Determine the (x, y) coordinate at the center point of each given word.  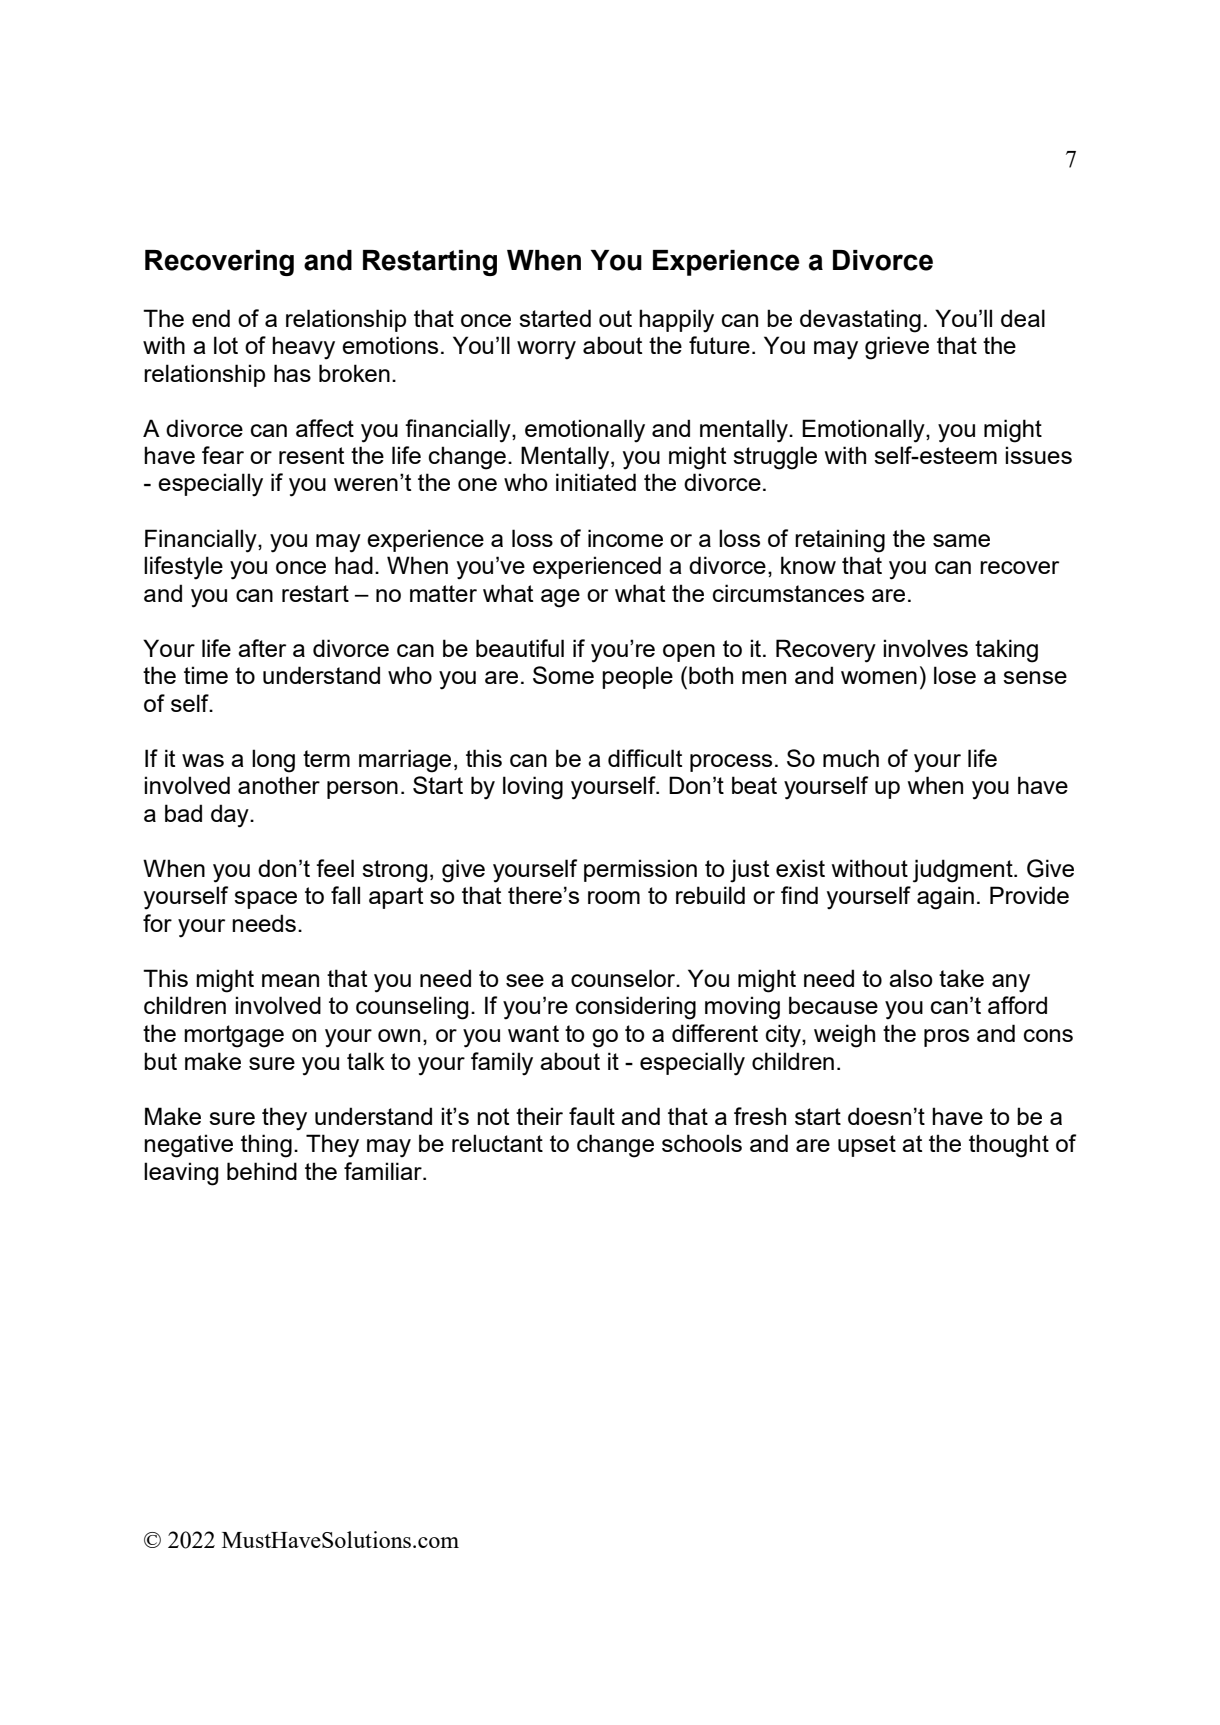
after (262, 648)
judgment (964, 871)
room (614, 897)
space (265, 900)
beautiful (520, 648)
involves (925, 648)
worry (546, 350)
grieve (897, 348)
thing (266, 1146)
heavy (303, 348)
